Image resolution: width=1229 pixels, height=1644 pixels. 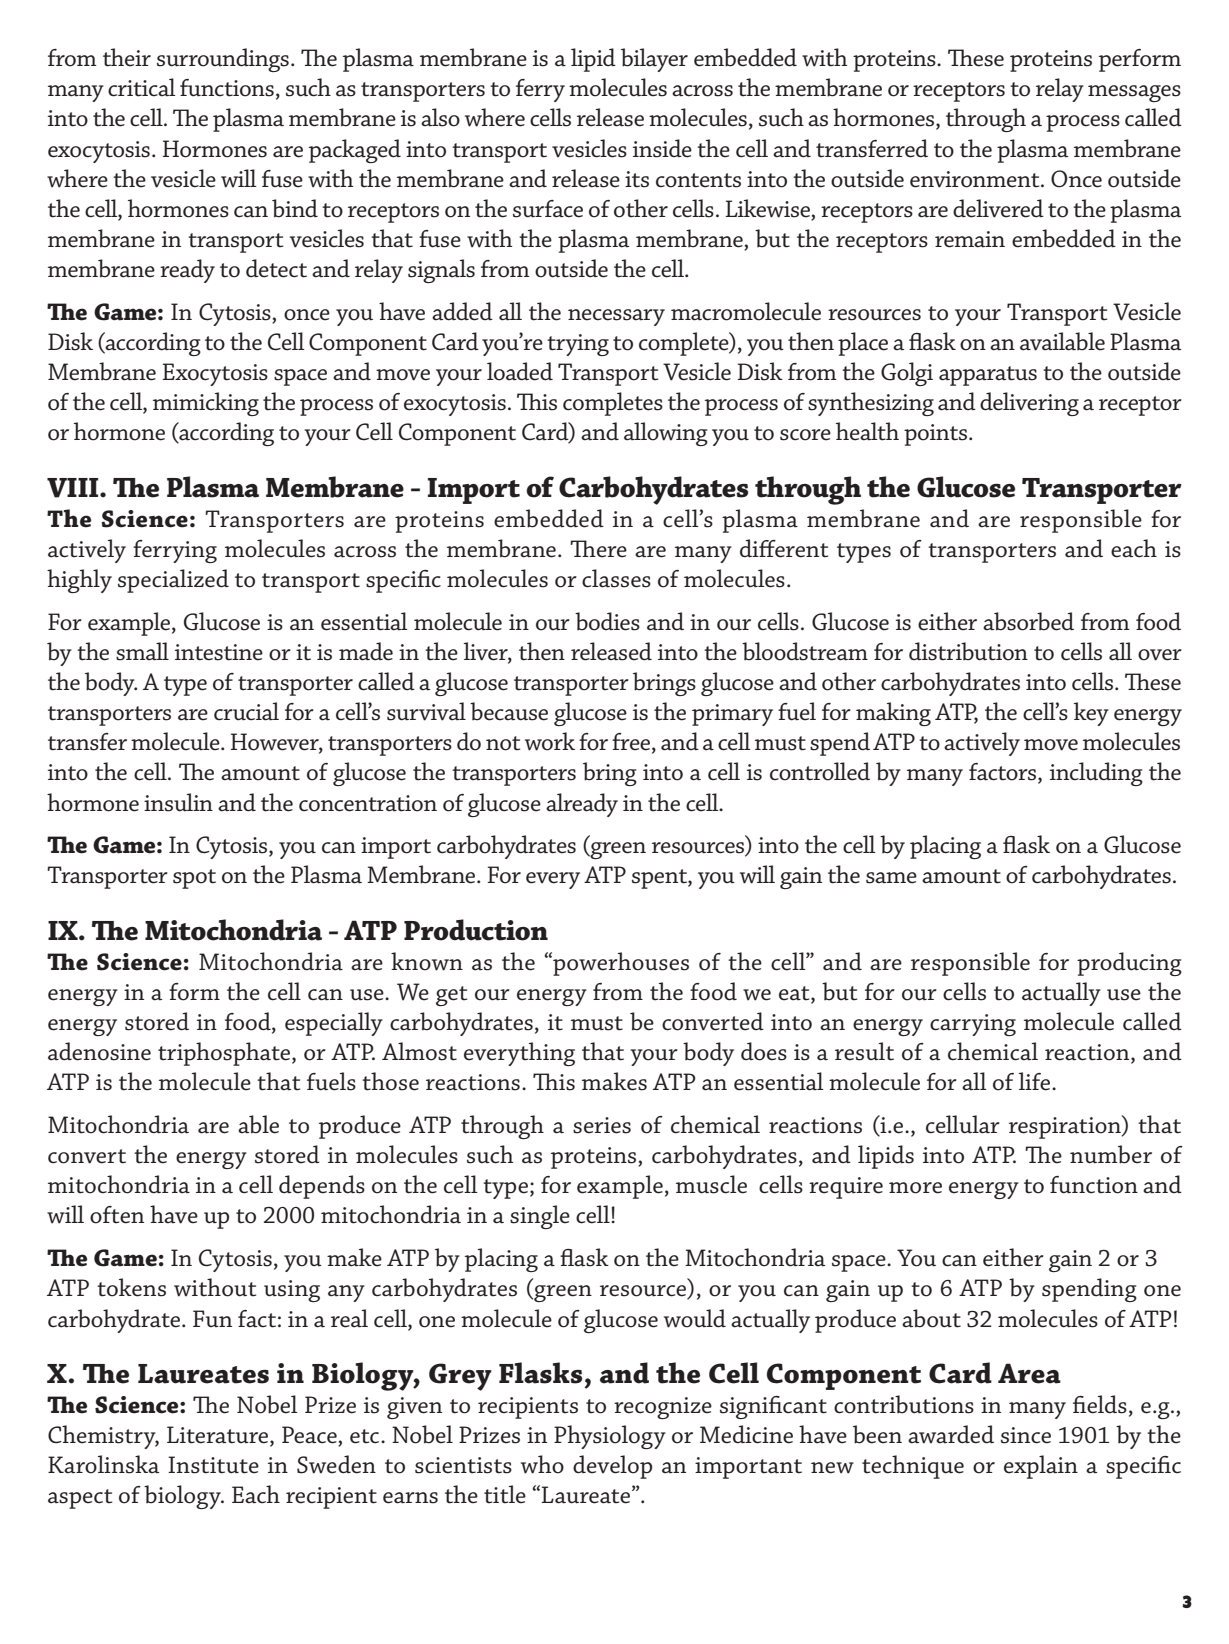 What do you see at coordinates (223, 60) in the screenshot?
I see `surroundings` at bounding box center [223, 60].
